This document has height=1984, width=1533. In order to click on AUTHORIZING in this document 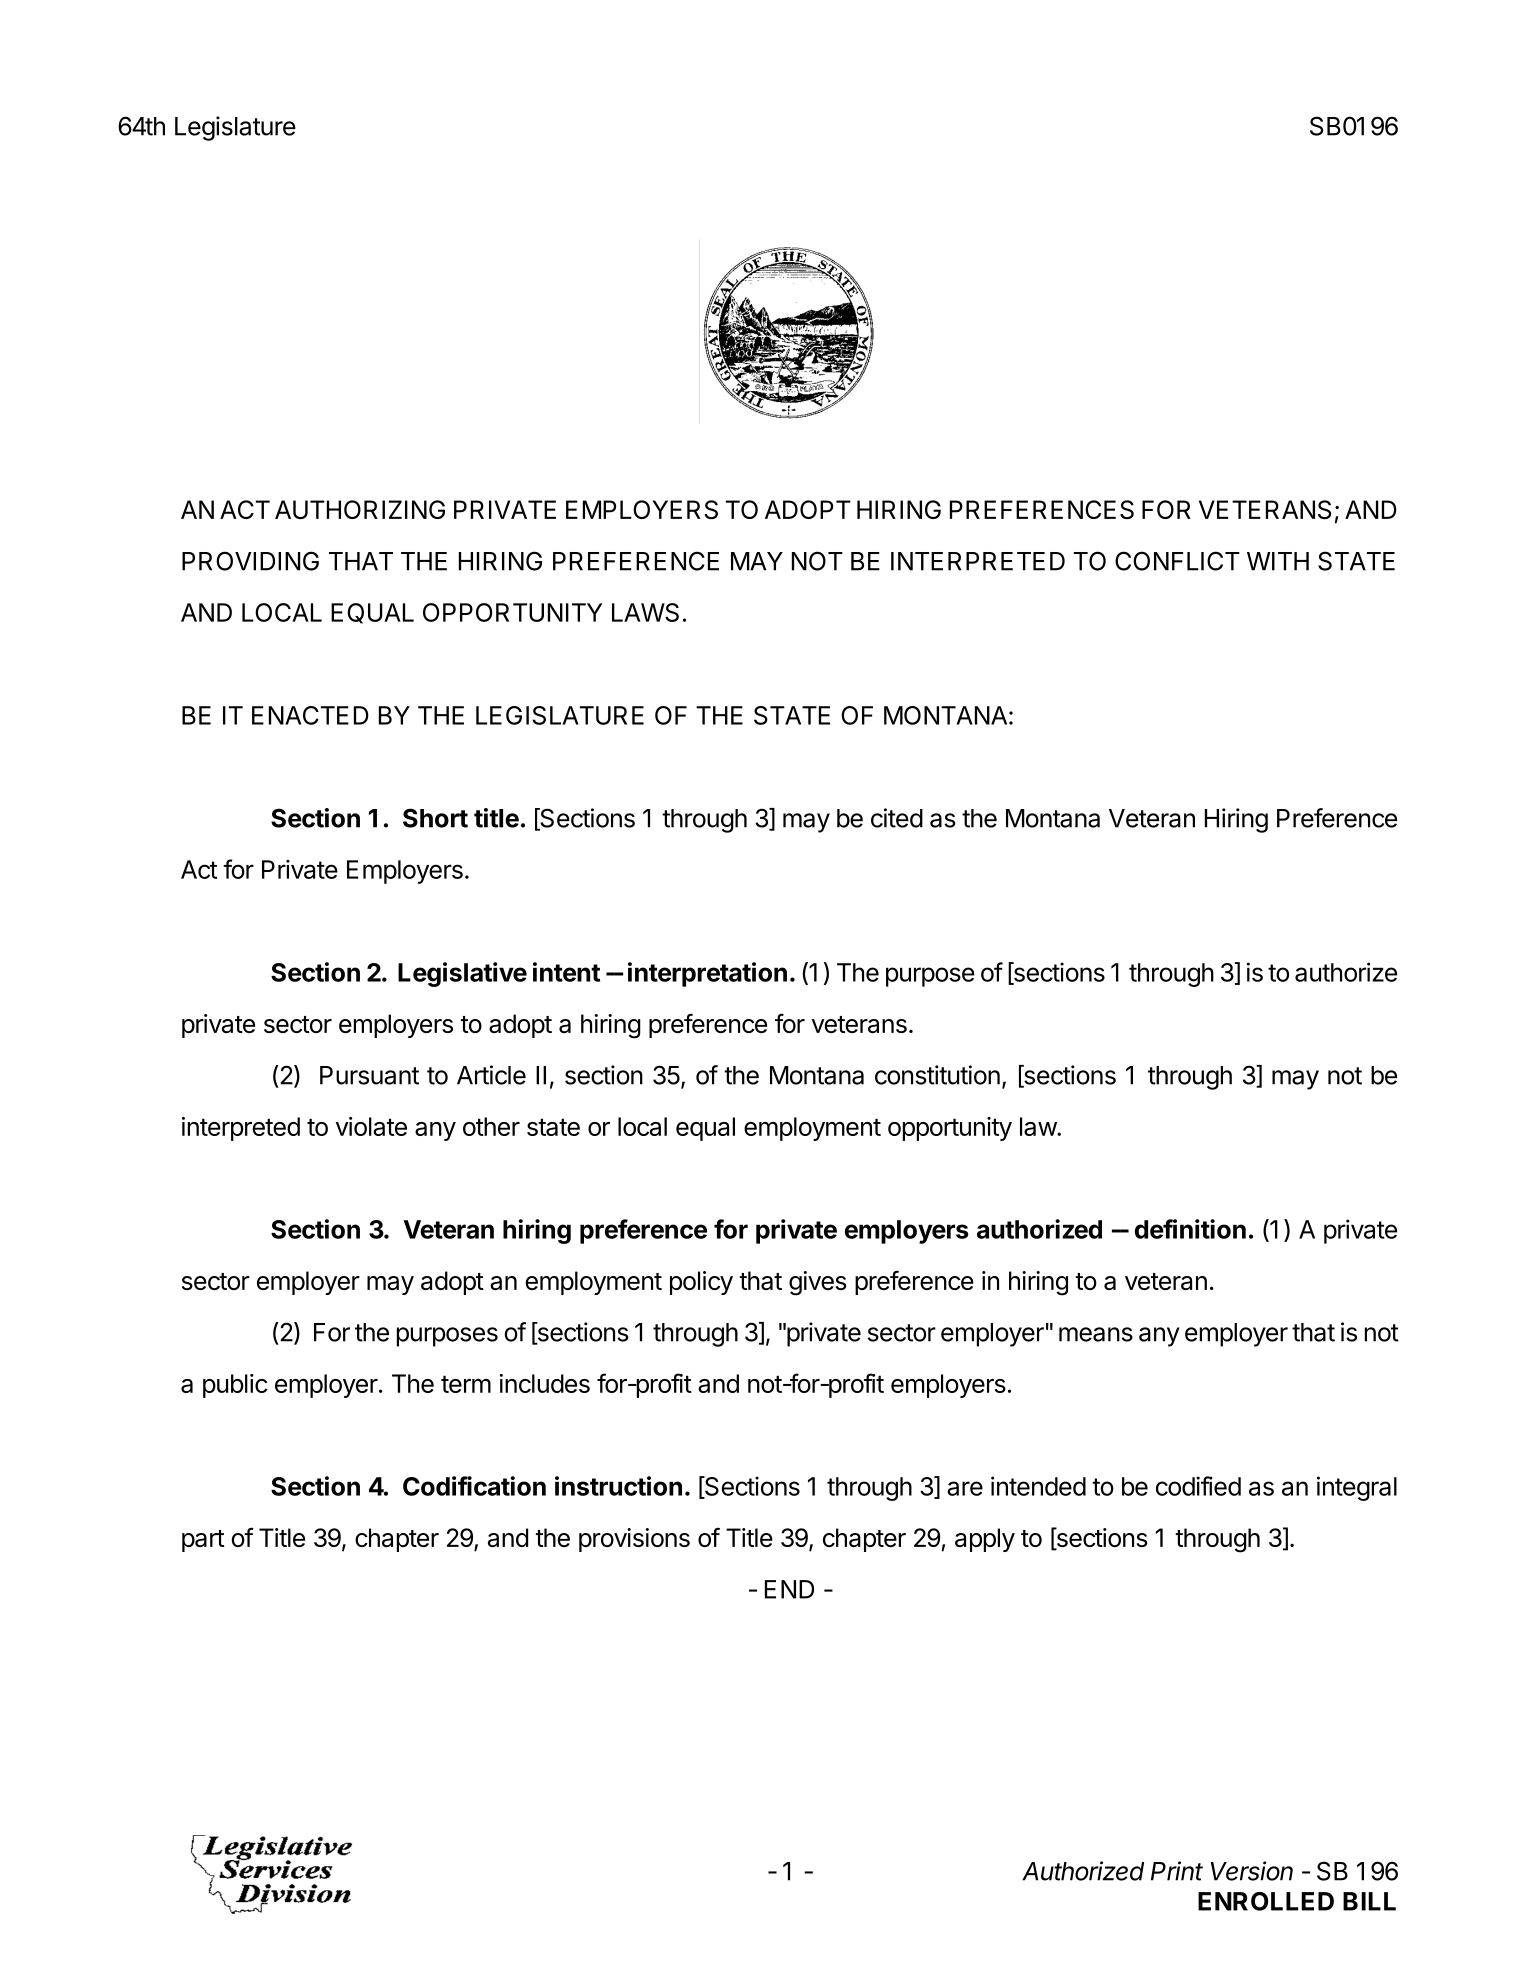, I will do `click(360, 509)`.
